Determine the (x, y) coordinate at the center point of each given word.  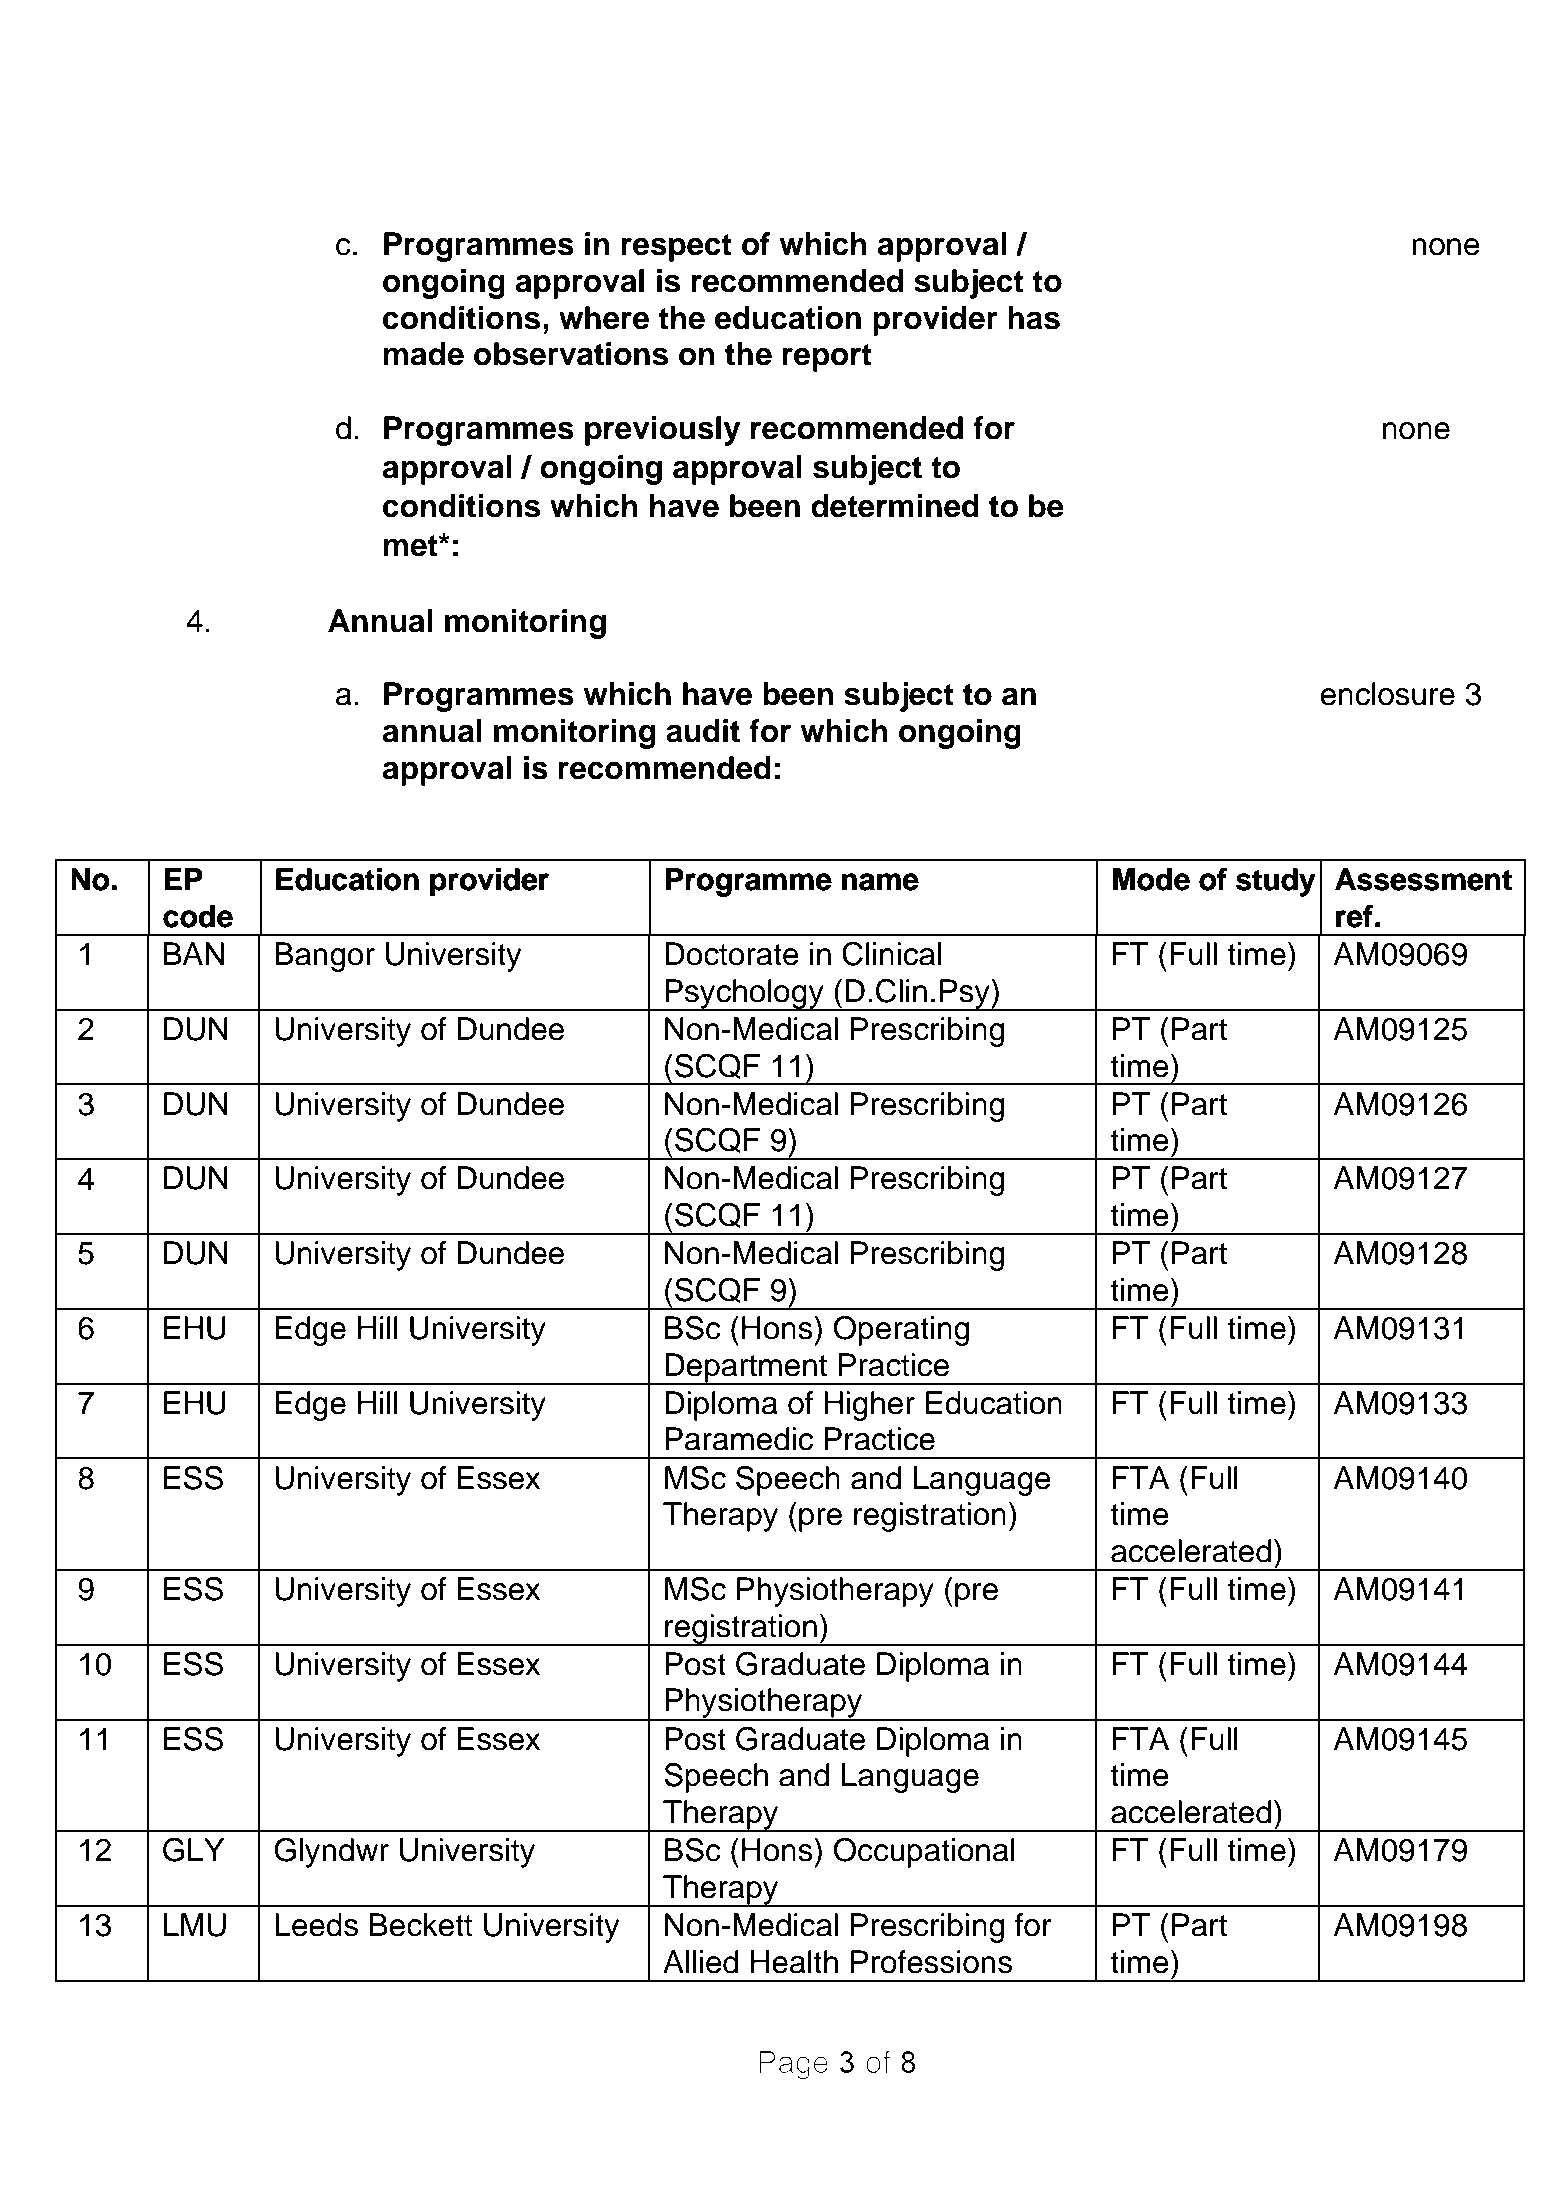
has (1034, 318)
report (827, 358)
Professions (931, 1962)
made (424, 354)
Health (794, 1962)
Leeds (316, 1925)
